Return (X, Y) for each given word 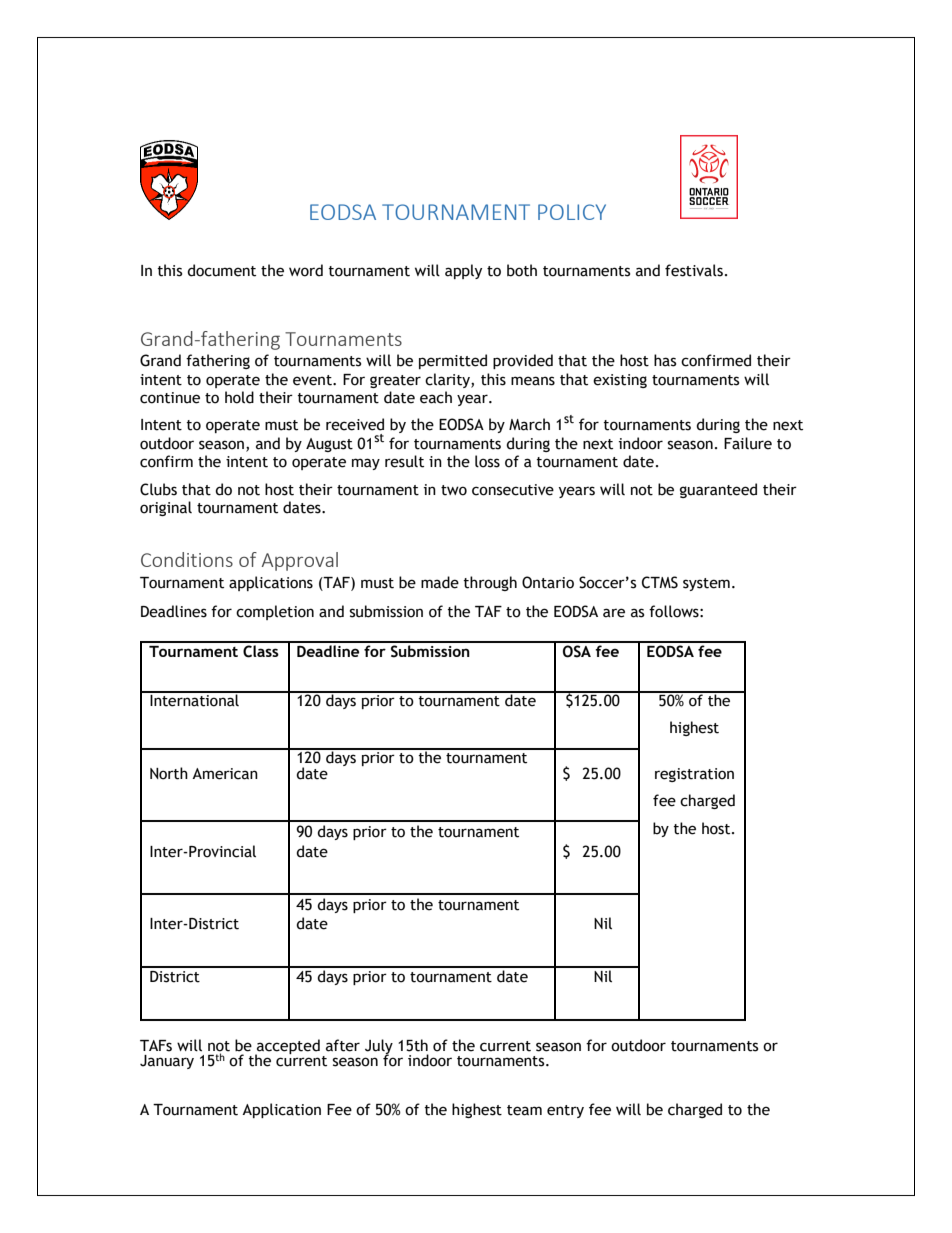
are (614, 613)
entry (565, 1111)
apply (463, 271)
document (221, 270)
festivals (694, 270)
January (167, 1062)
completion (275, 612)
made (440, 582)
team (524, 1110)
